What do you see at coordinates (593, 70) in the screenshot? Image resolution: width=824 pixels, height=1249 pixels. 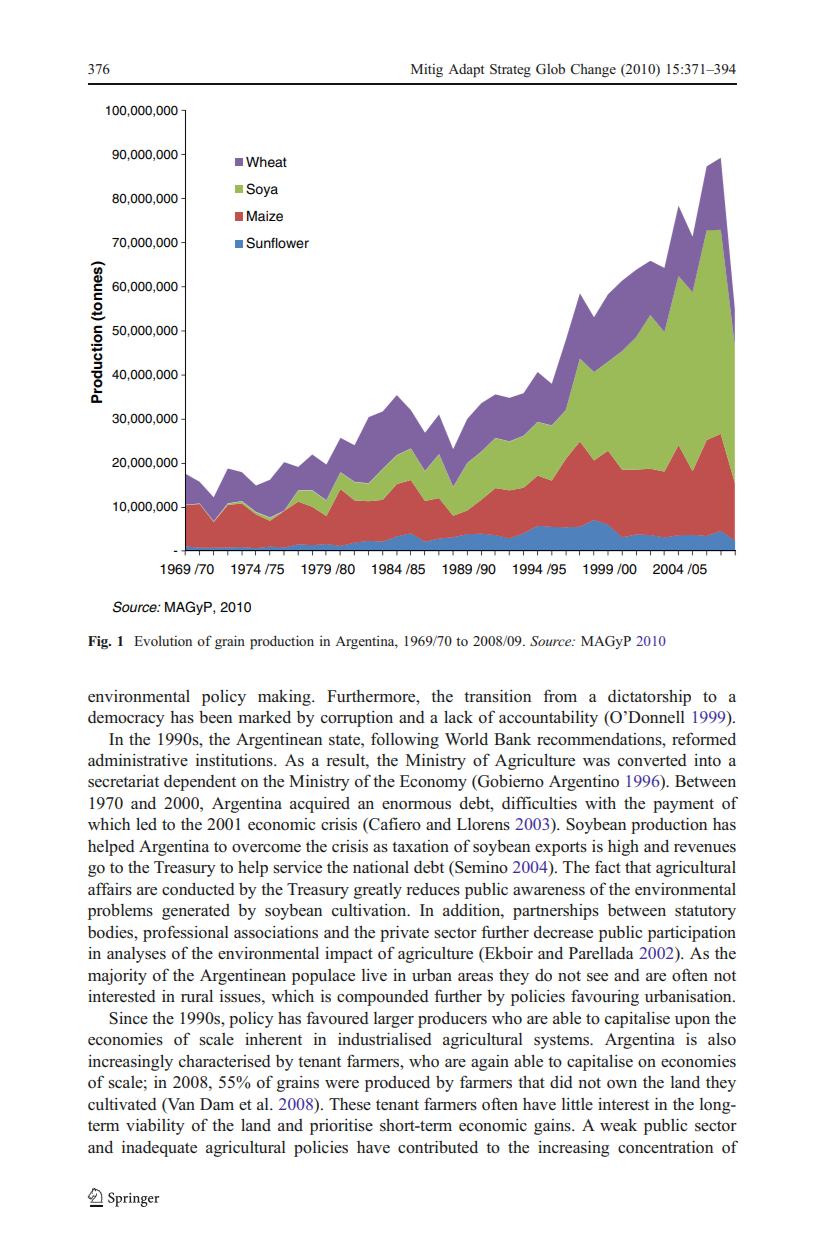 I see `Change` at bounding box center [593, 70].
